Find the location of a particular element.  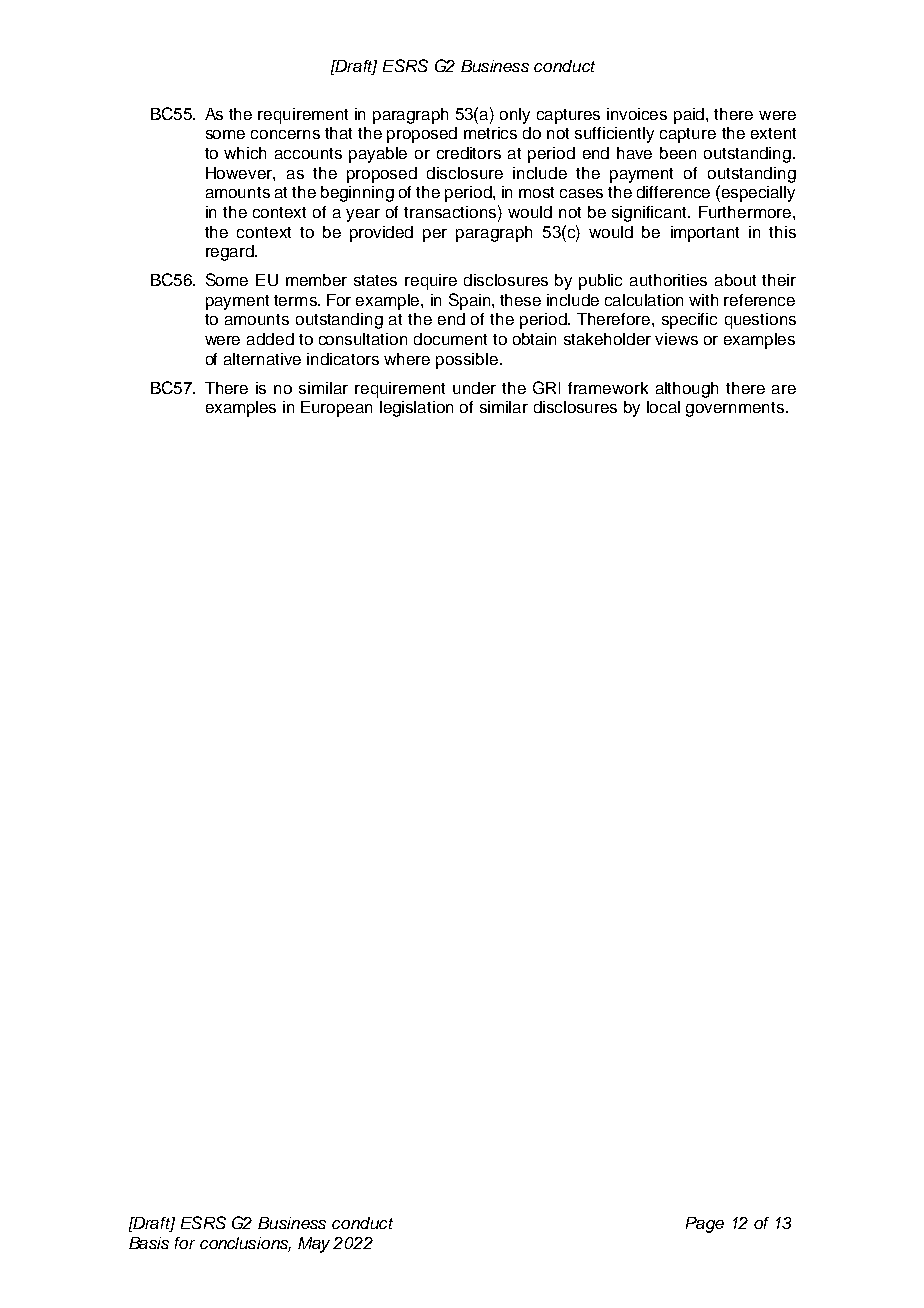

alternative is located at coordinates (262, 359).
